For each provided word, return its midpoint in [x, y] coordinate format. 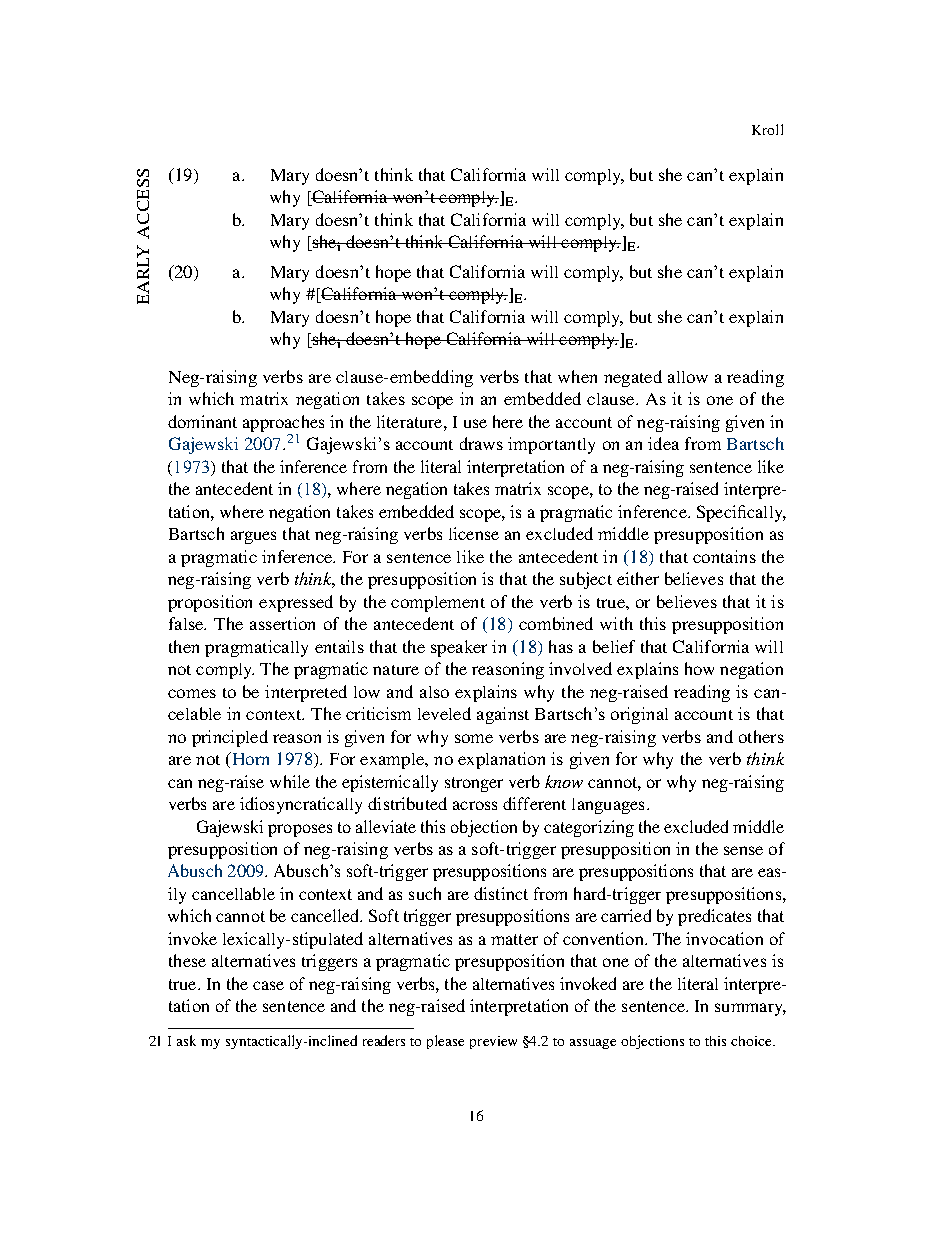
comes [192, 693]
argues [253, 537]
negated [633, 378]
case [268, 985]
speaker [459, 648]
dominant [202, 421]
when [577, 376]
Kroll [767, 129]
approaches [283, 423]
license [474, 533]
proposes [300, 830]
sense [743, 850]
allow [688, 377]
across [475, 805]
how [699, 668]
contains [724, 556]
